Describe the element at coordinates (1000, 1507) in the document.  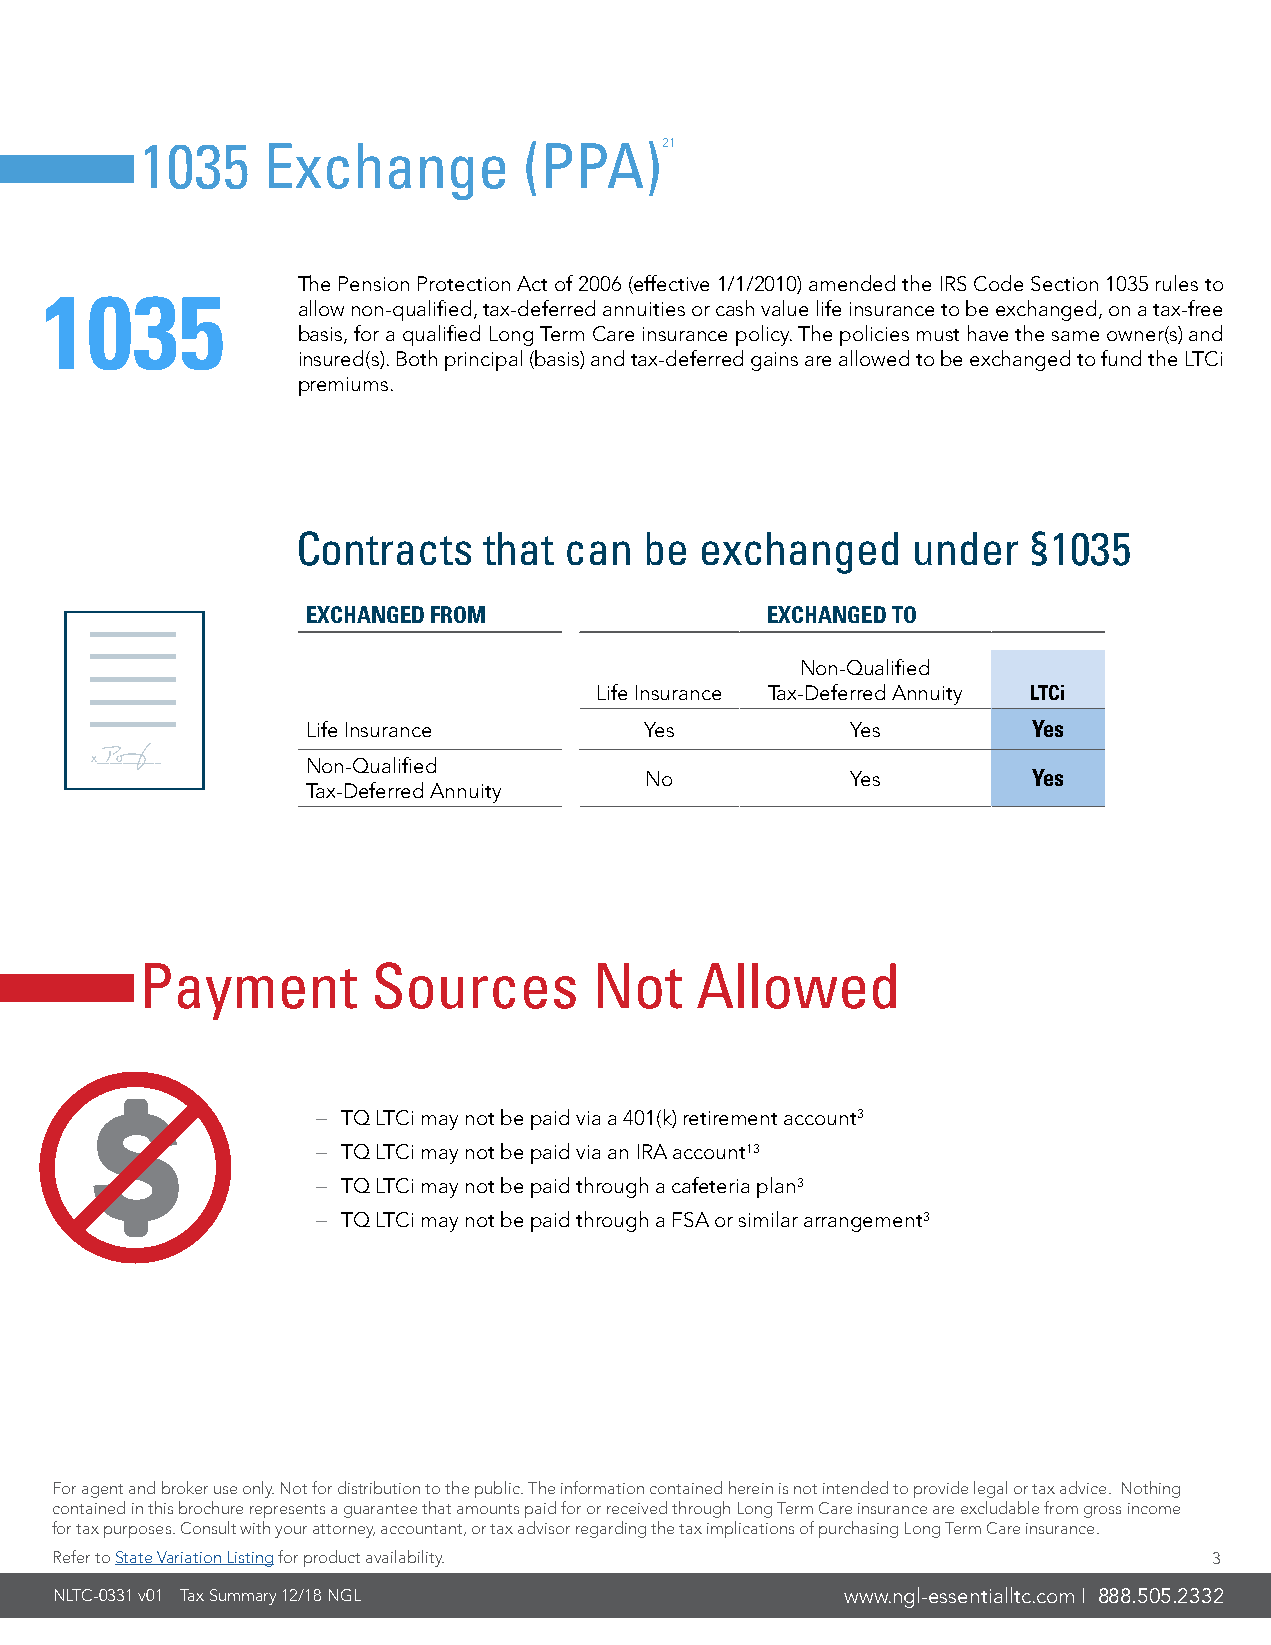
I see `excludable` at that location.
